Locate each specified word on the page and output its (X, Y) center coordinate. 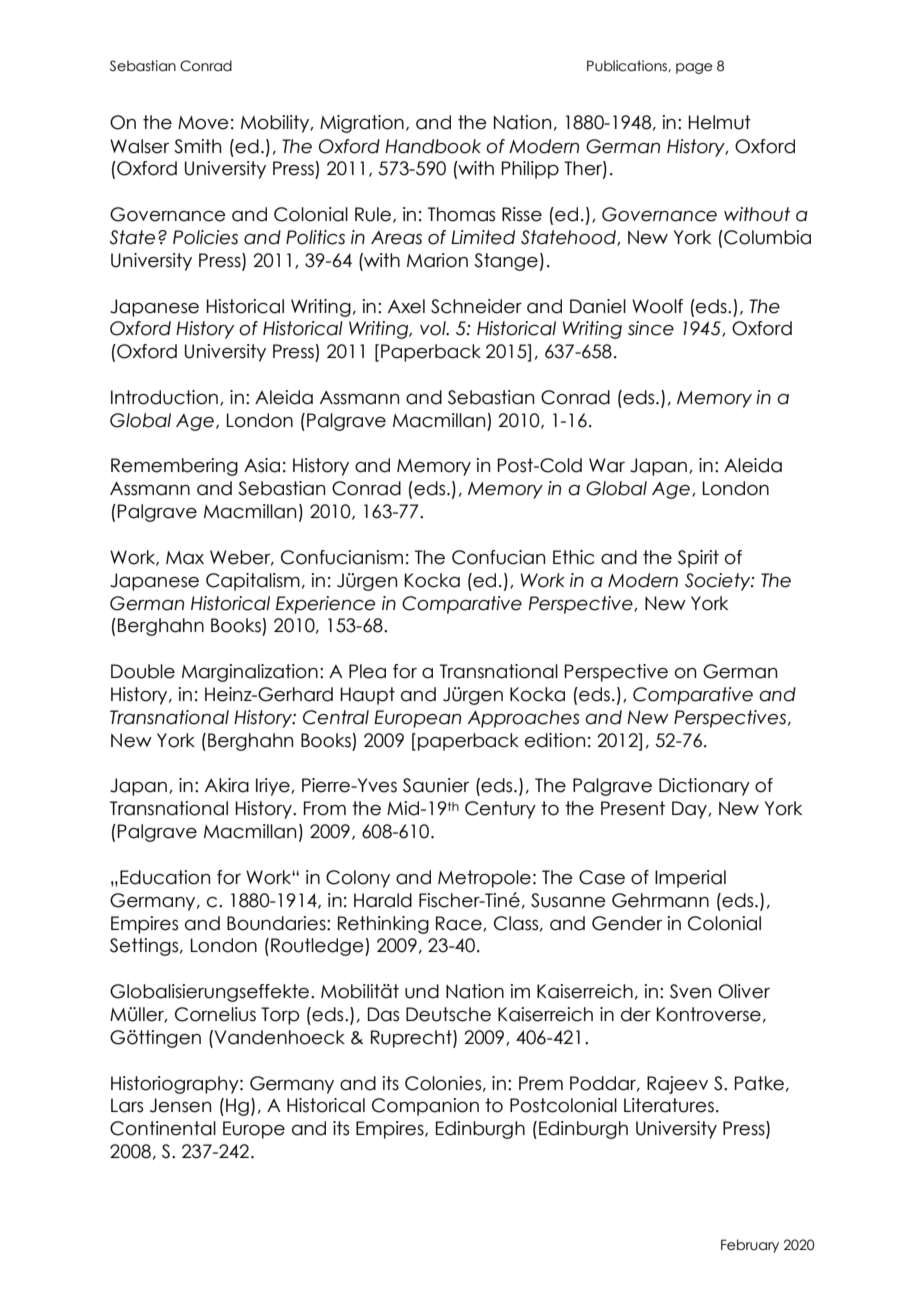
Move (203, 123)
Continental (163, 1128)
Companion (425, 1107)
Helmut (720, 122)
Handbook (433, 146)
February (750, 1246)
